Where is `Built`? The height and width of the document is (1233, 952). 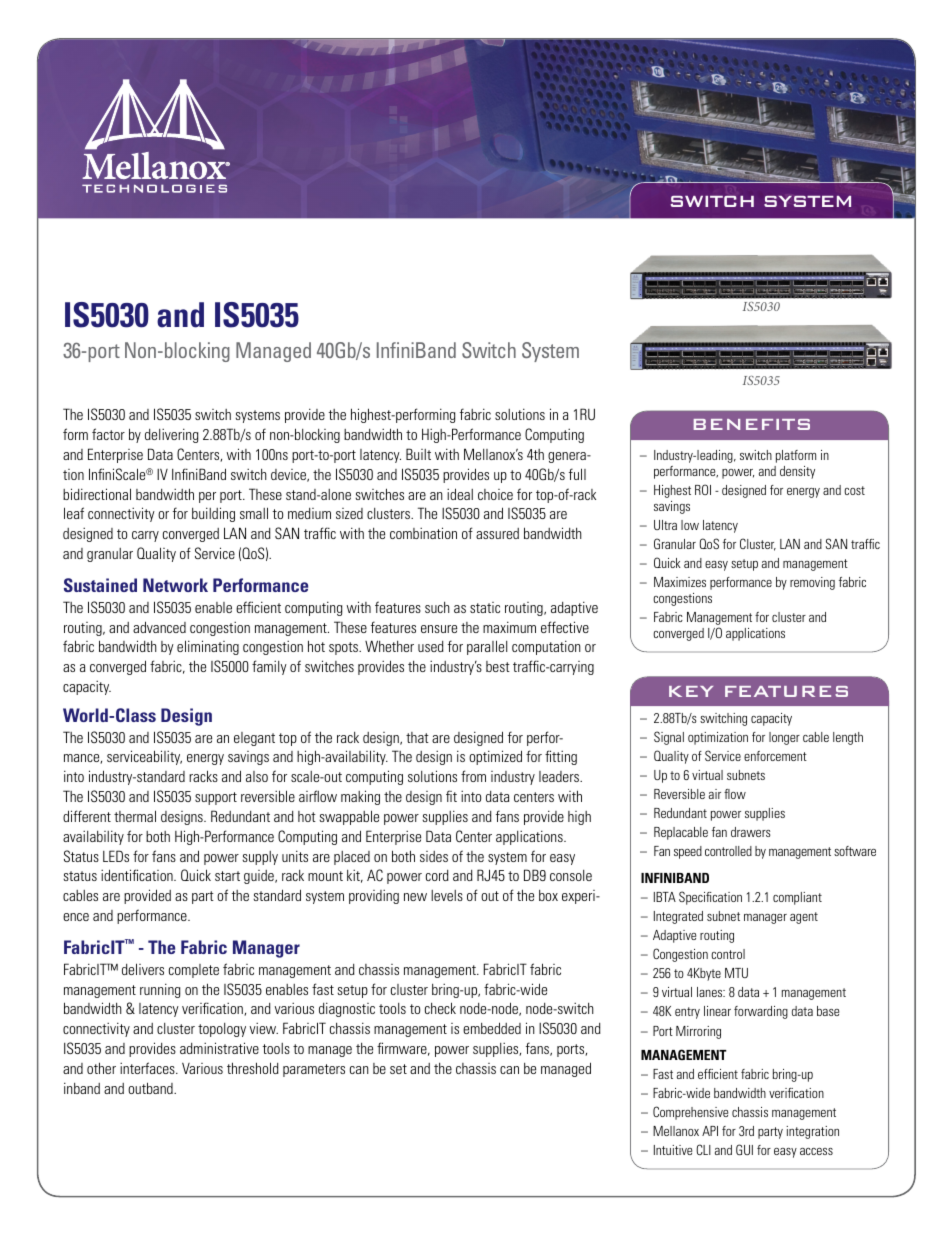 Built is located at coordinates (418, 454).
